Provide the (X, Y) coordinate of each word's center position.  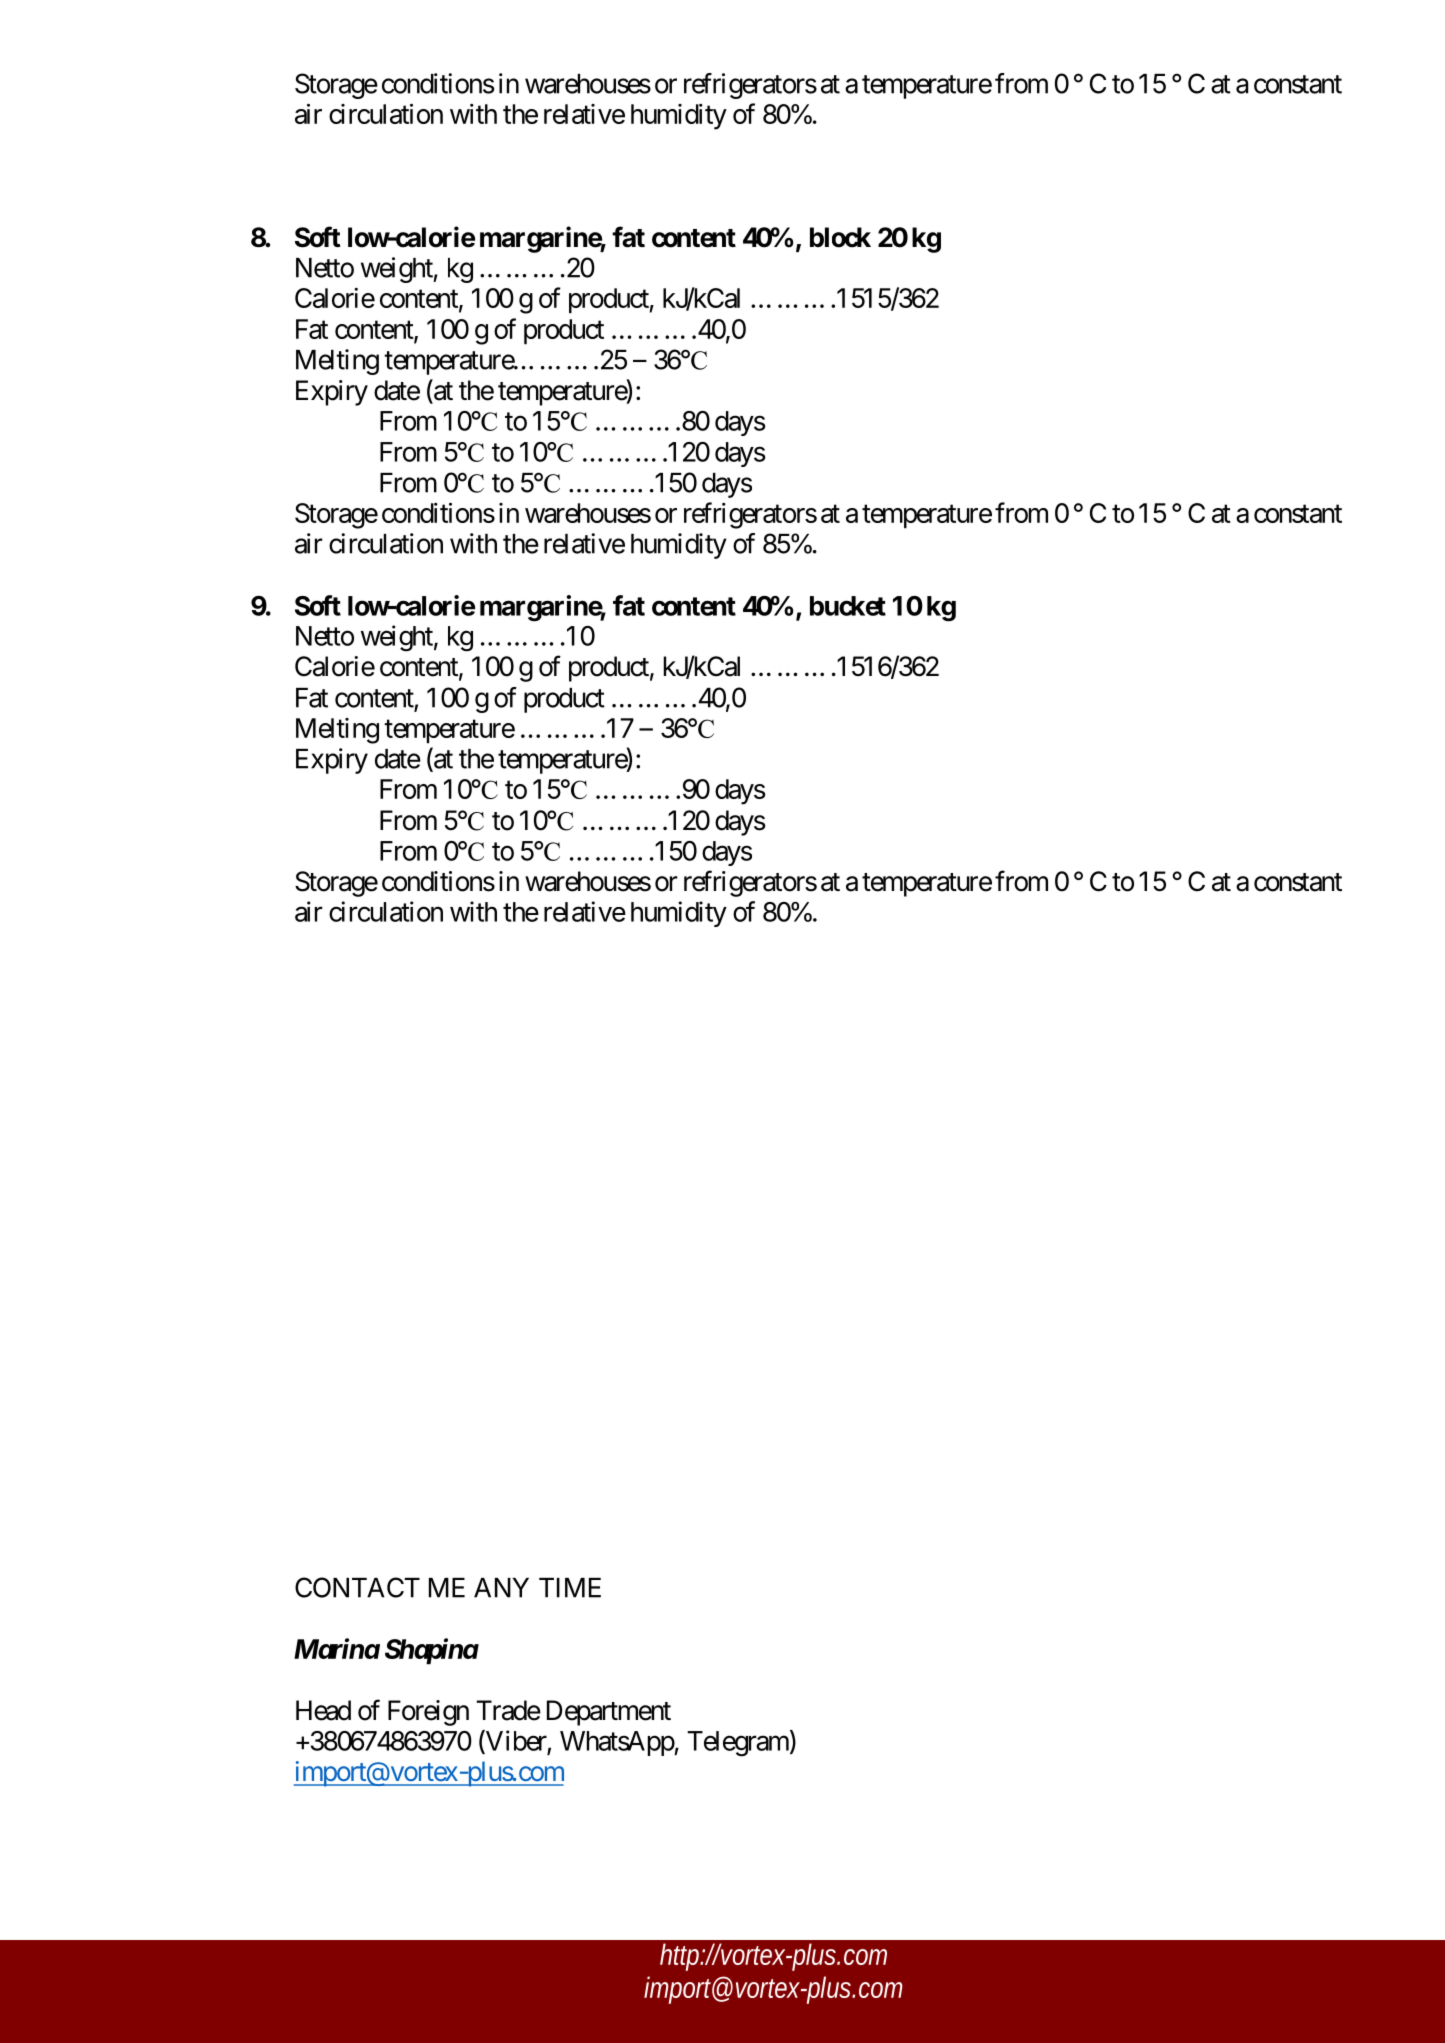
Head (323, 1710)
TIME (570, 1588)
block (840, 237)
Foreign (428, 1713)
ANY (501, 1588)
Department (609, 1713)
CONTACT (357, 1587)
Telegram (738, 1744)
